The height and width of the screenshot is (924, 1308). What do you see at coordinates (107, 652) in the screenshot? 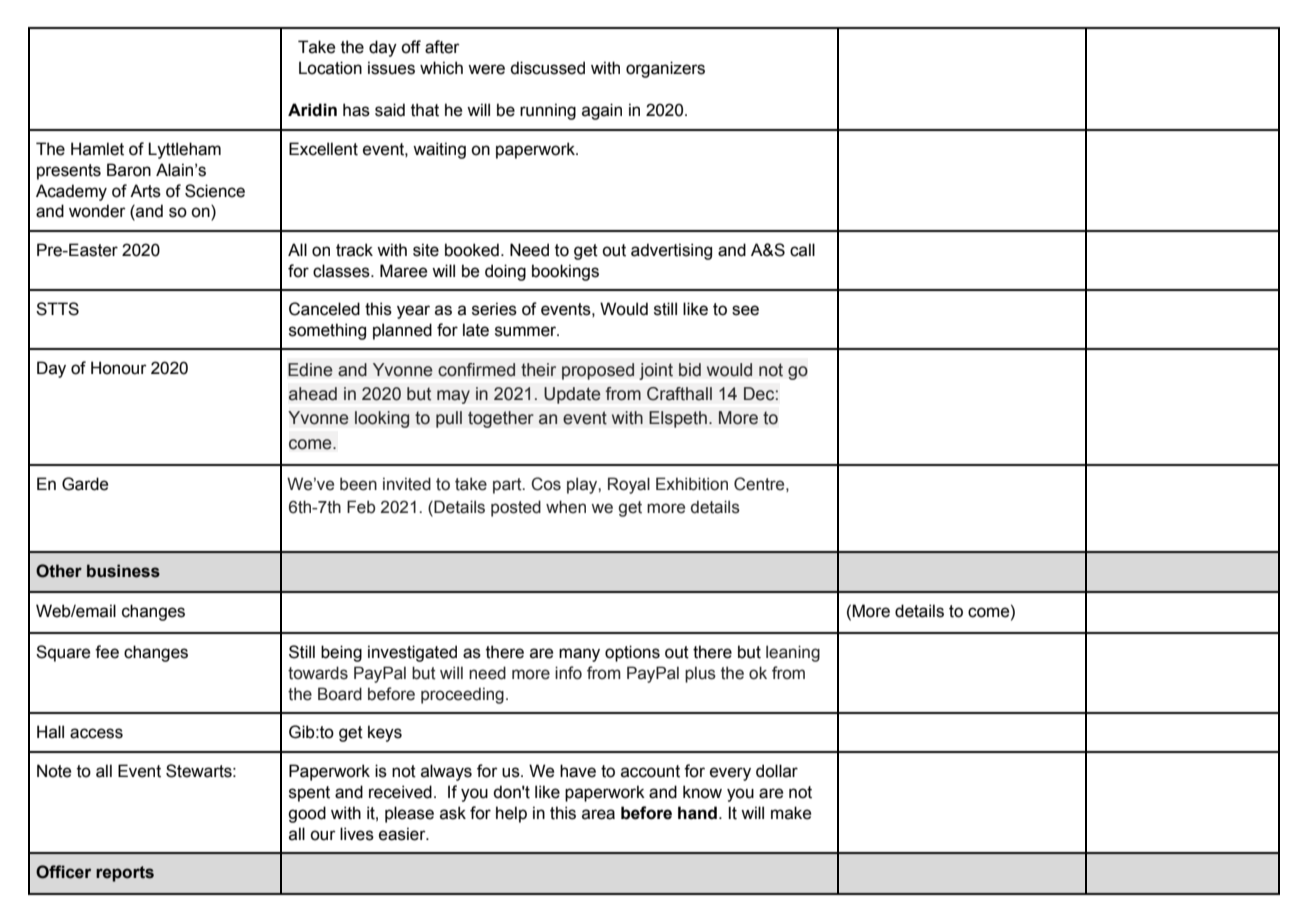
I see `fee` at bounding box center [107, 652].
